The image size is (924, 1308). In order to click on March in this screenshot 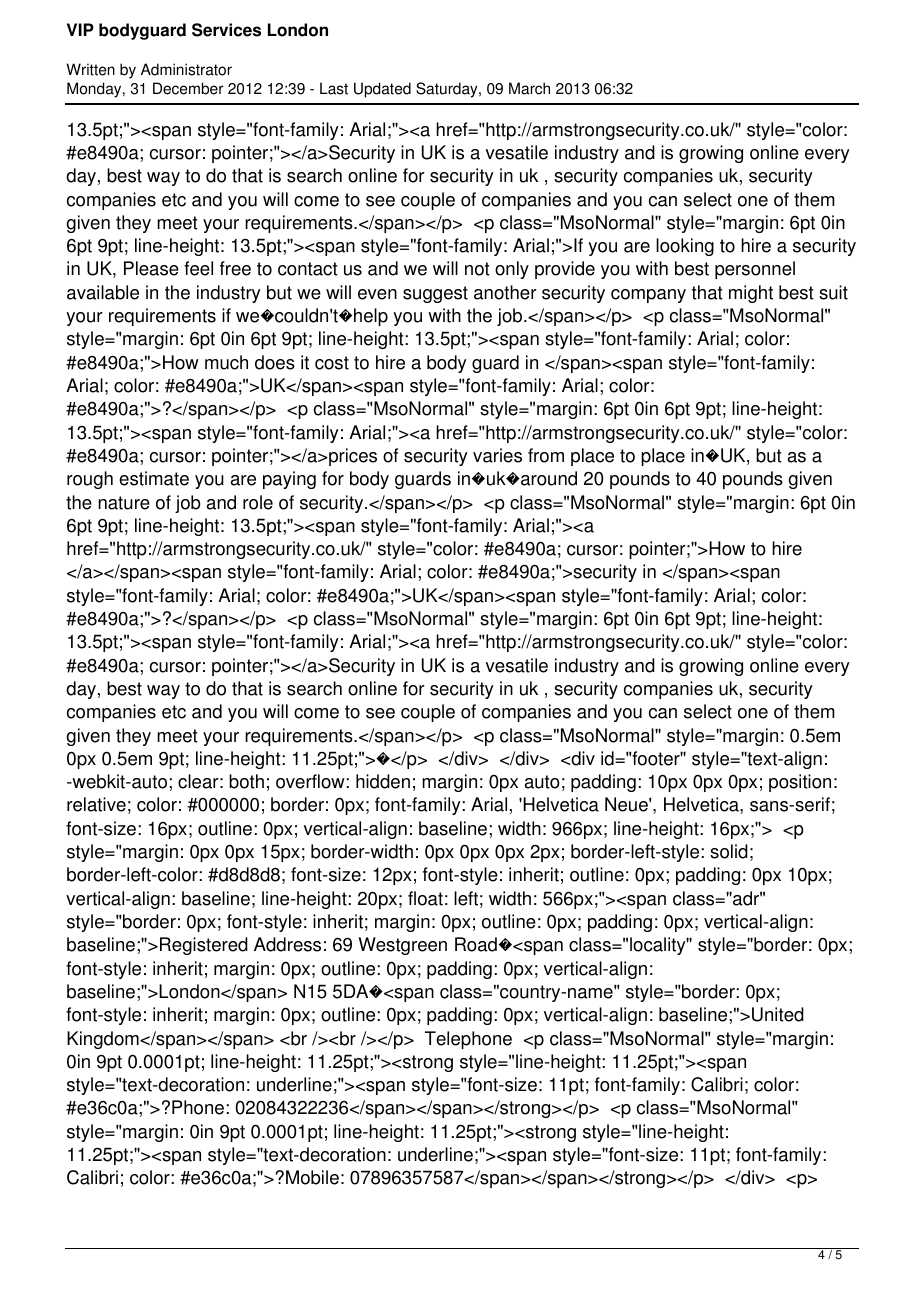, I will do `click(529, 88)`.
